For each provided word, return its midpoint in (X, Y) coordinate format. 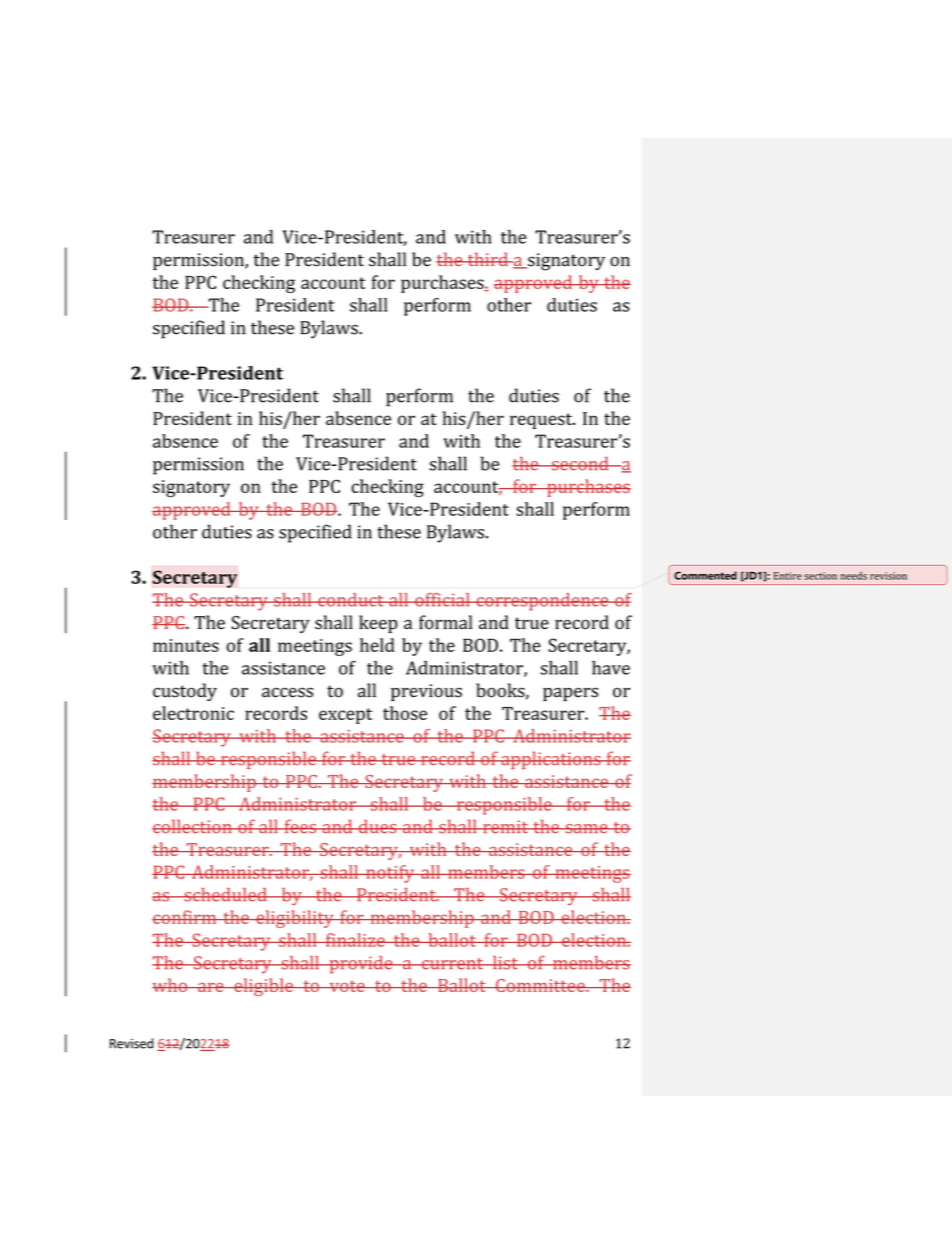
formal (446, 622)
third (487, 259)
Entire (788, 576)
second (580, 464)
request (542, 421)
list (505, 963)
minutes (186, 645)
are (211, 987)
